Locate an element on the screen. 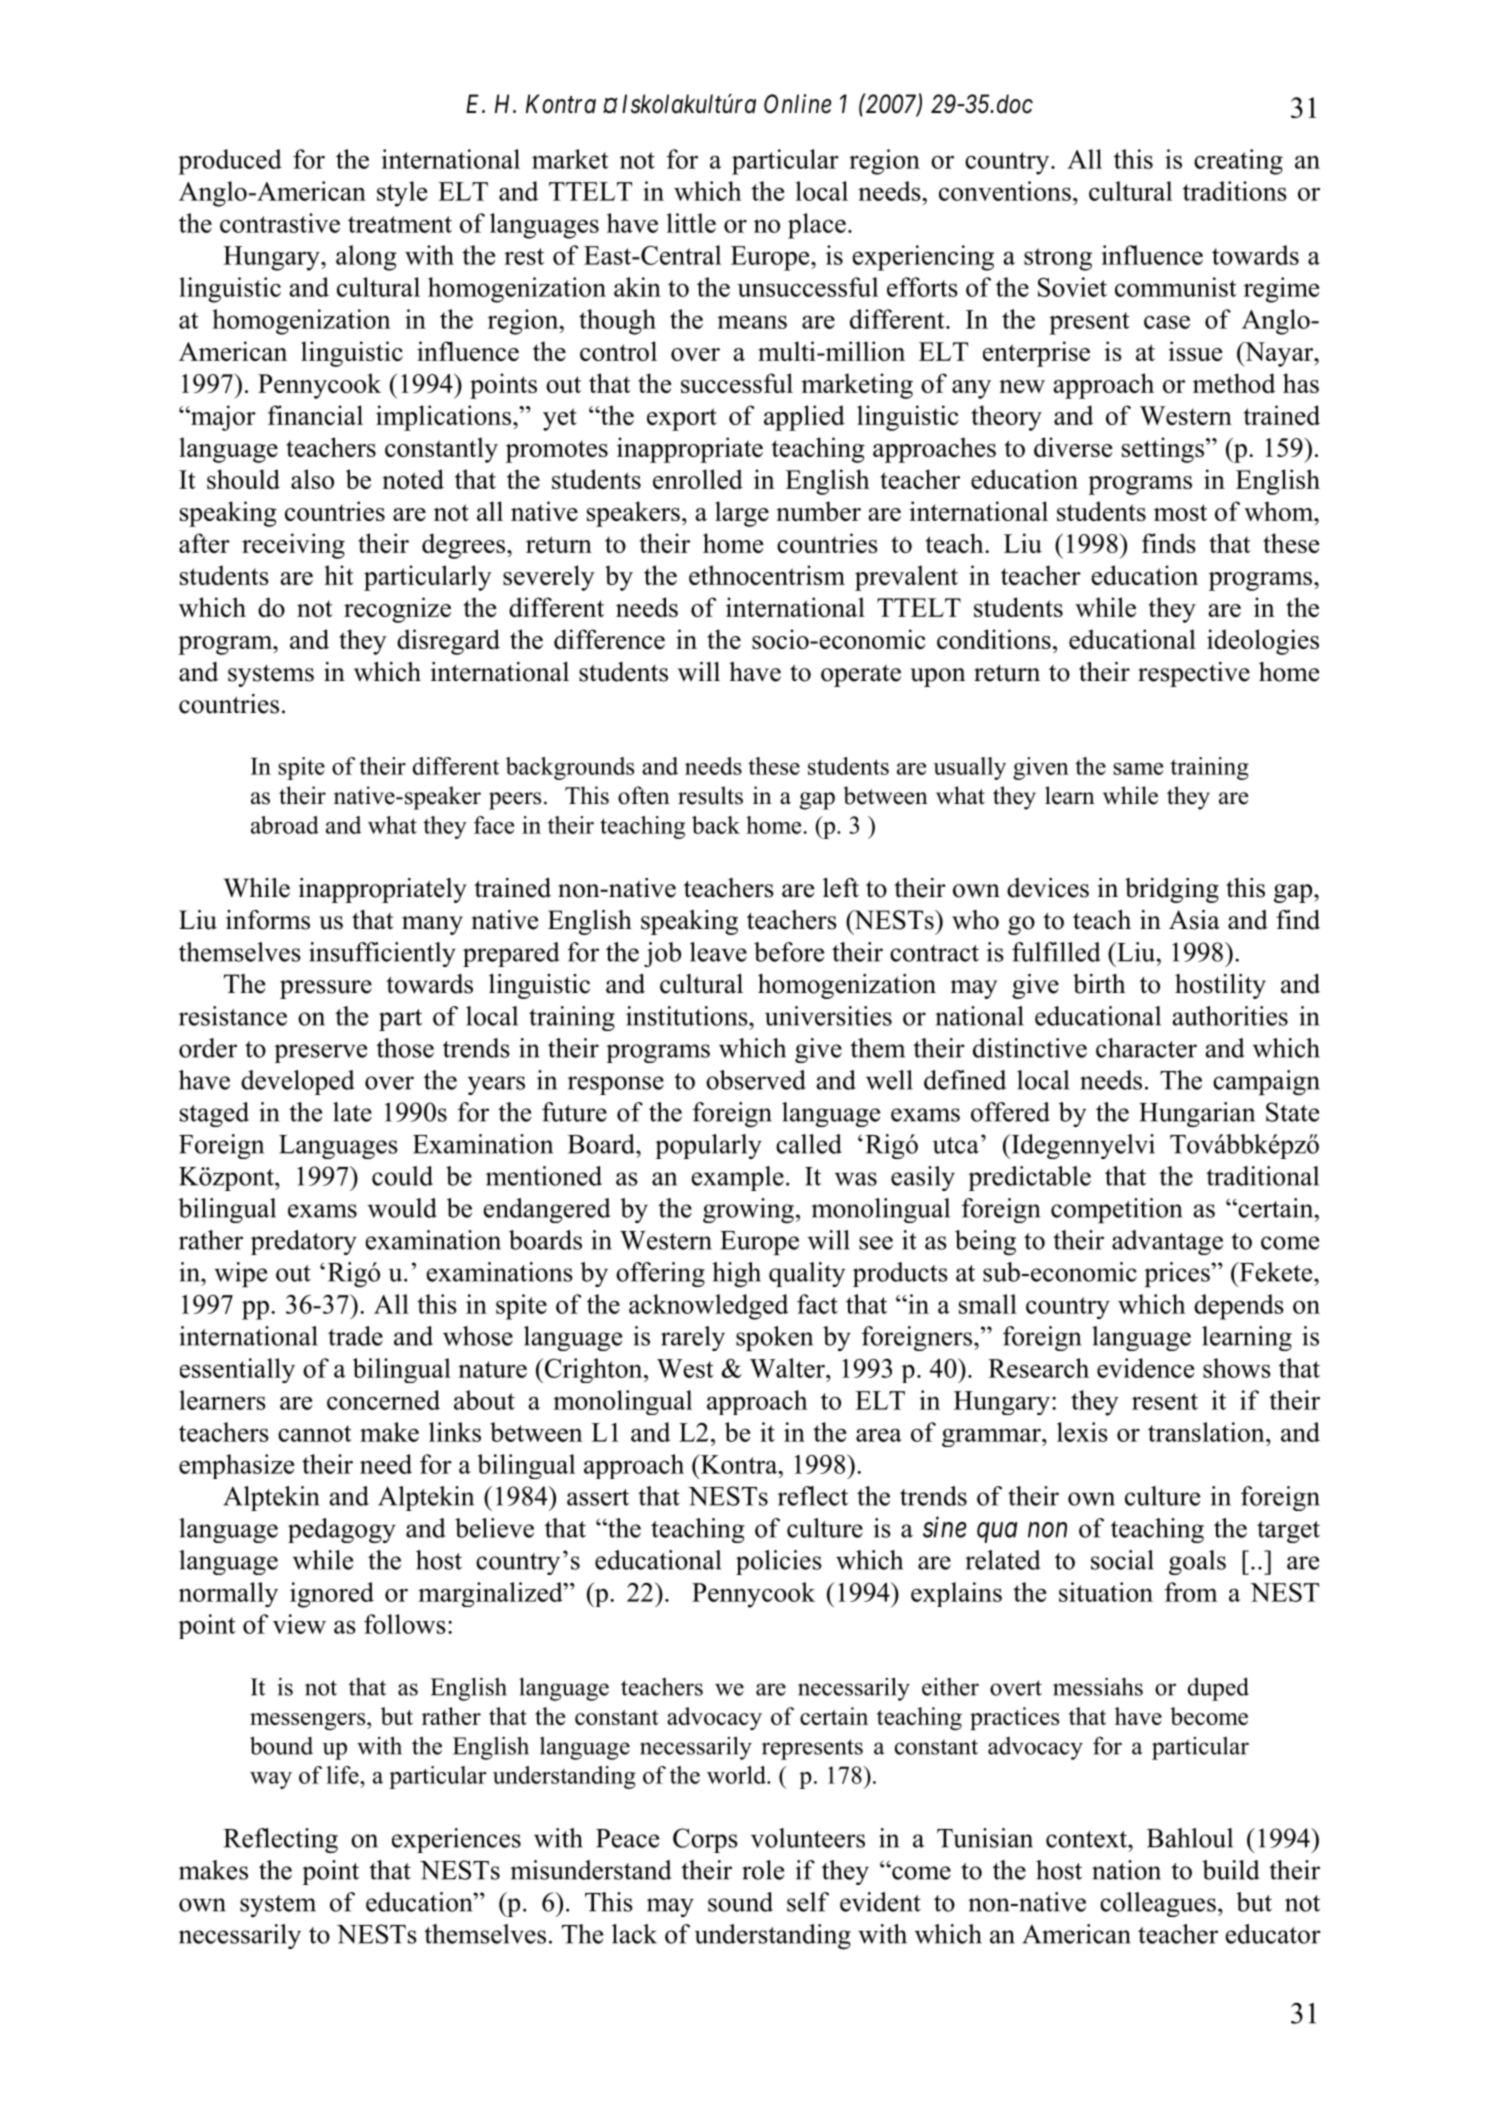 Image resolution: width=1498 pixels, height=2119 pixels. character is located at coordinates (1146, 1048).
